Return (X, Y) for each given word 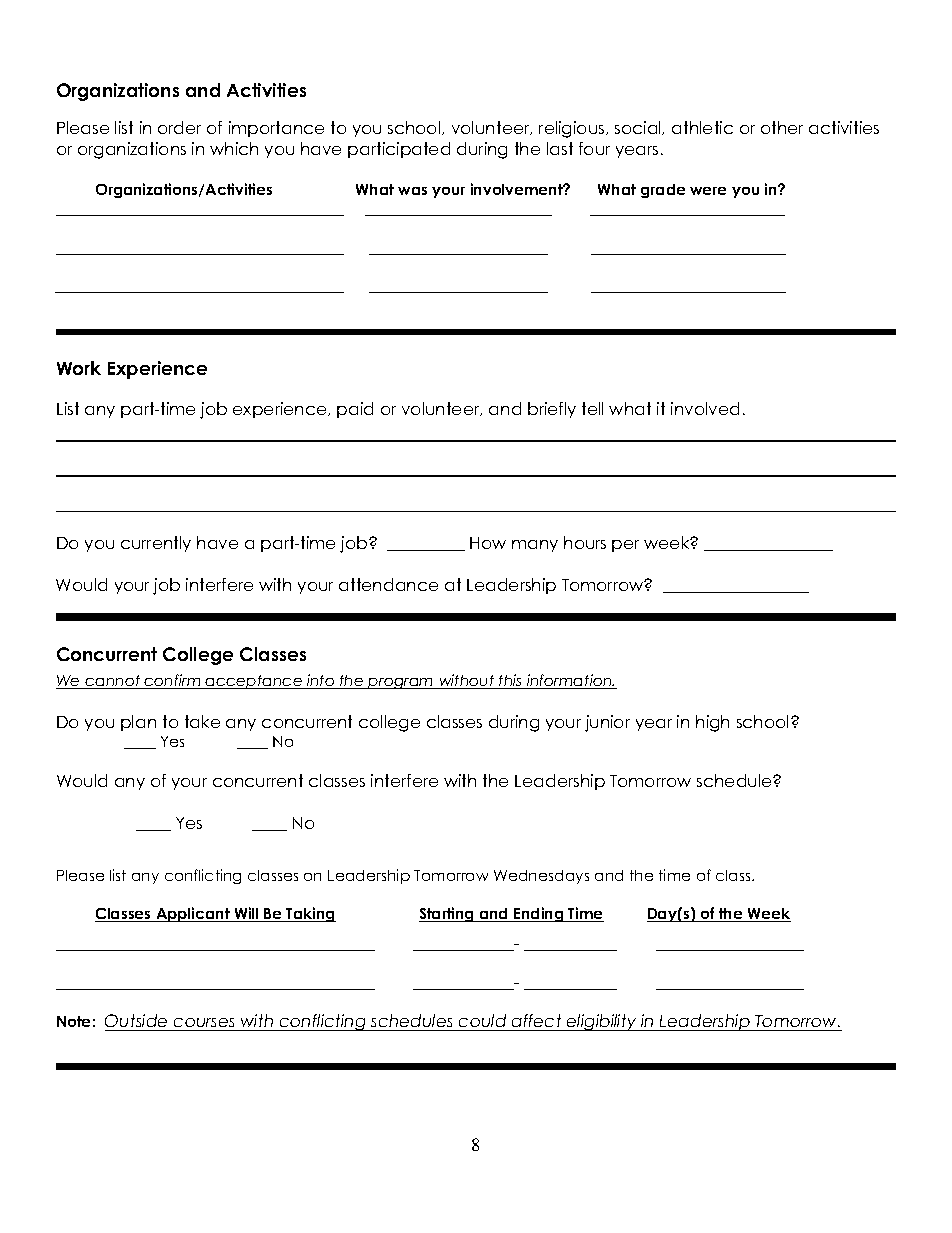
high (712, 723)
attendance (388, 584)
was (412, 191)
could (483, 1022)
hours (585, 542)
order (179, 127)
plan (138, 723)
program (401, 683)
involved (705, 408)
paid (355, 410)
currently (156, 544)
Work (79, 368)
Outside (137, 1022)
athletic (702, 127)
